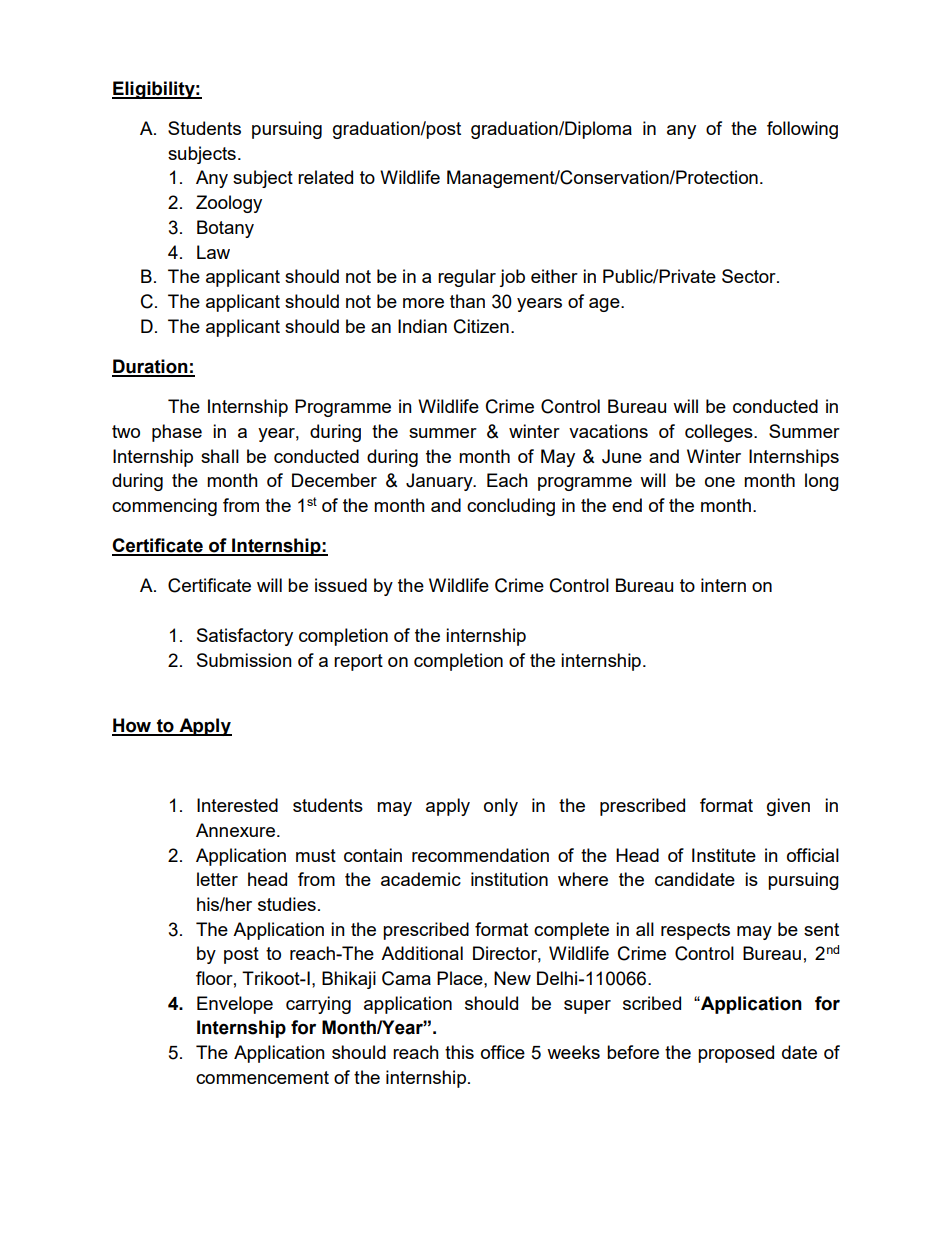 The image size is (952, 1233). What do you see at coordinates (151, 367) in the page?
I see `Duration` at bounding box center [151, 367].
